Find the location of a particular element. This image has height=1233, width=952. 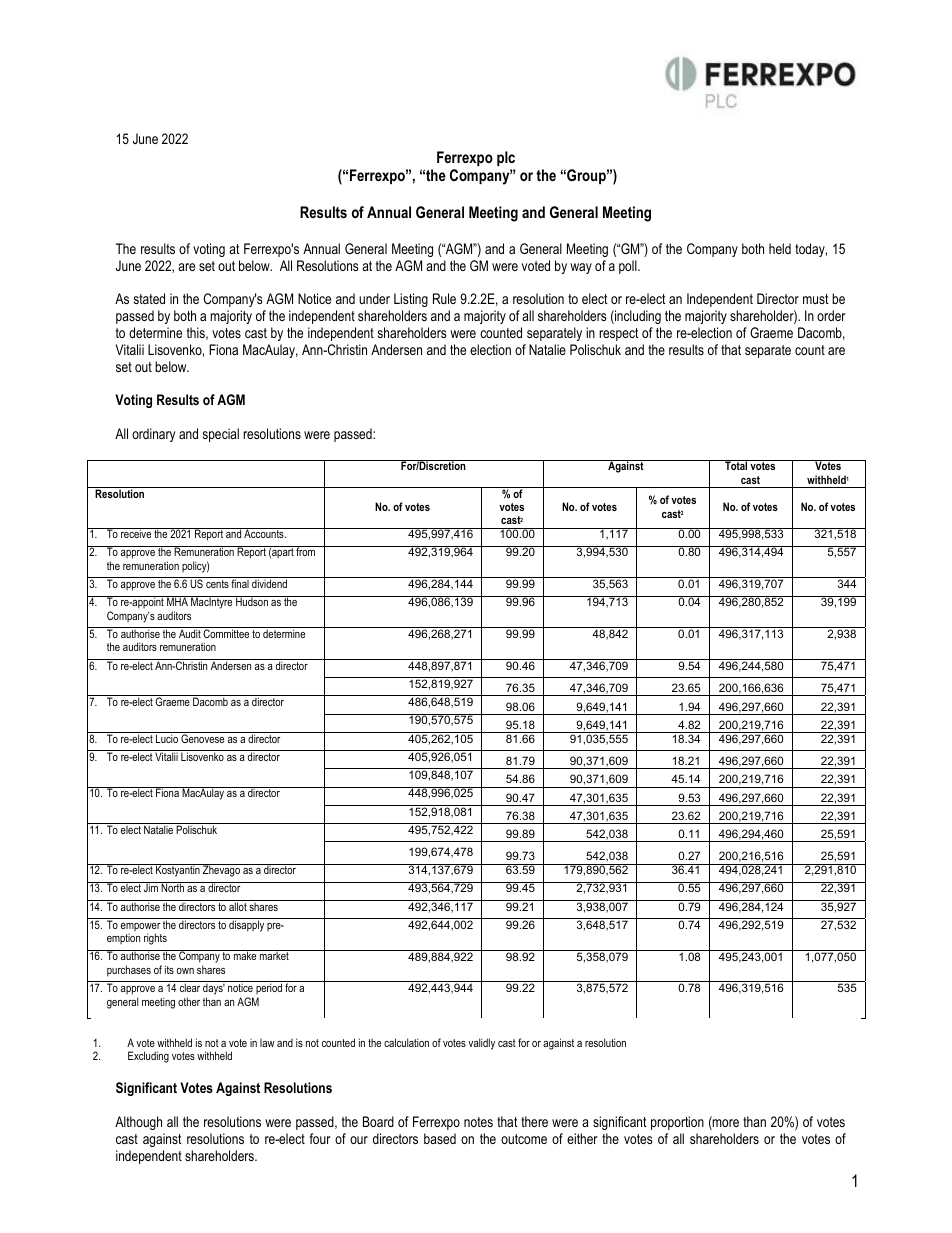

empower is located at coordinates (140, 928).
